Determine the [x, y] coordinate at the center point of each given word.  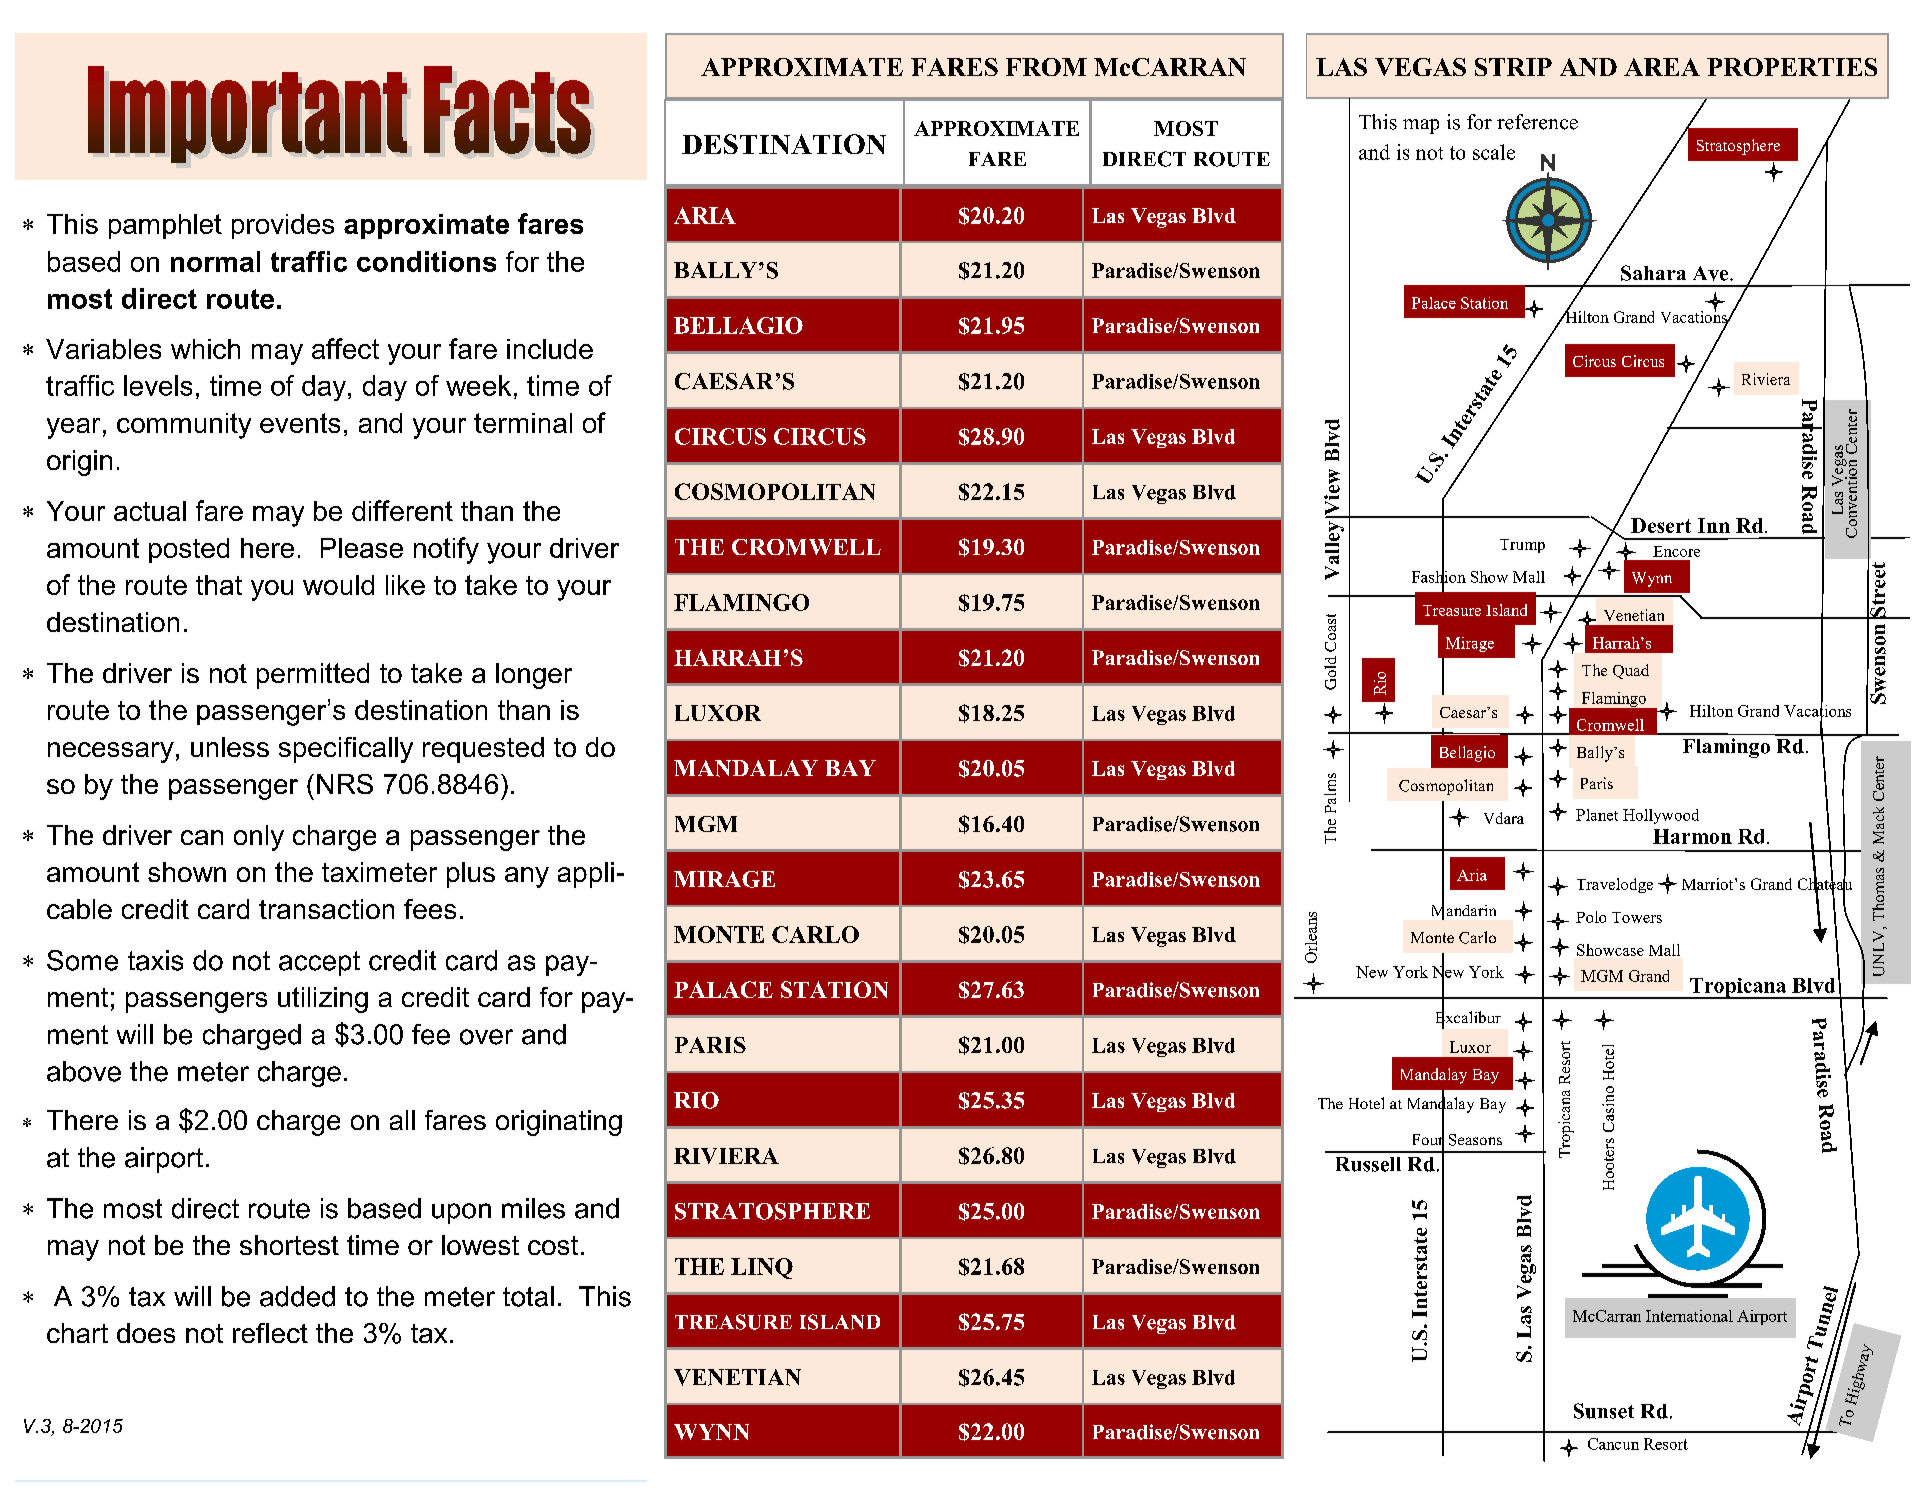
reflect [270, 1333]
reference [1537, 122]
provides [283, 226]
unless [230, 747]
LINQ [762, 1268]
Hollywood [1661, 816]
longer [534, 676]
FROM [1046, 67]
